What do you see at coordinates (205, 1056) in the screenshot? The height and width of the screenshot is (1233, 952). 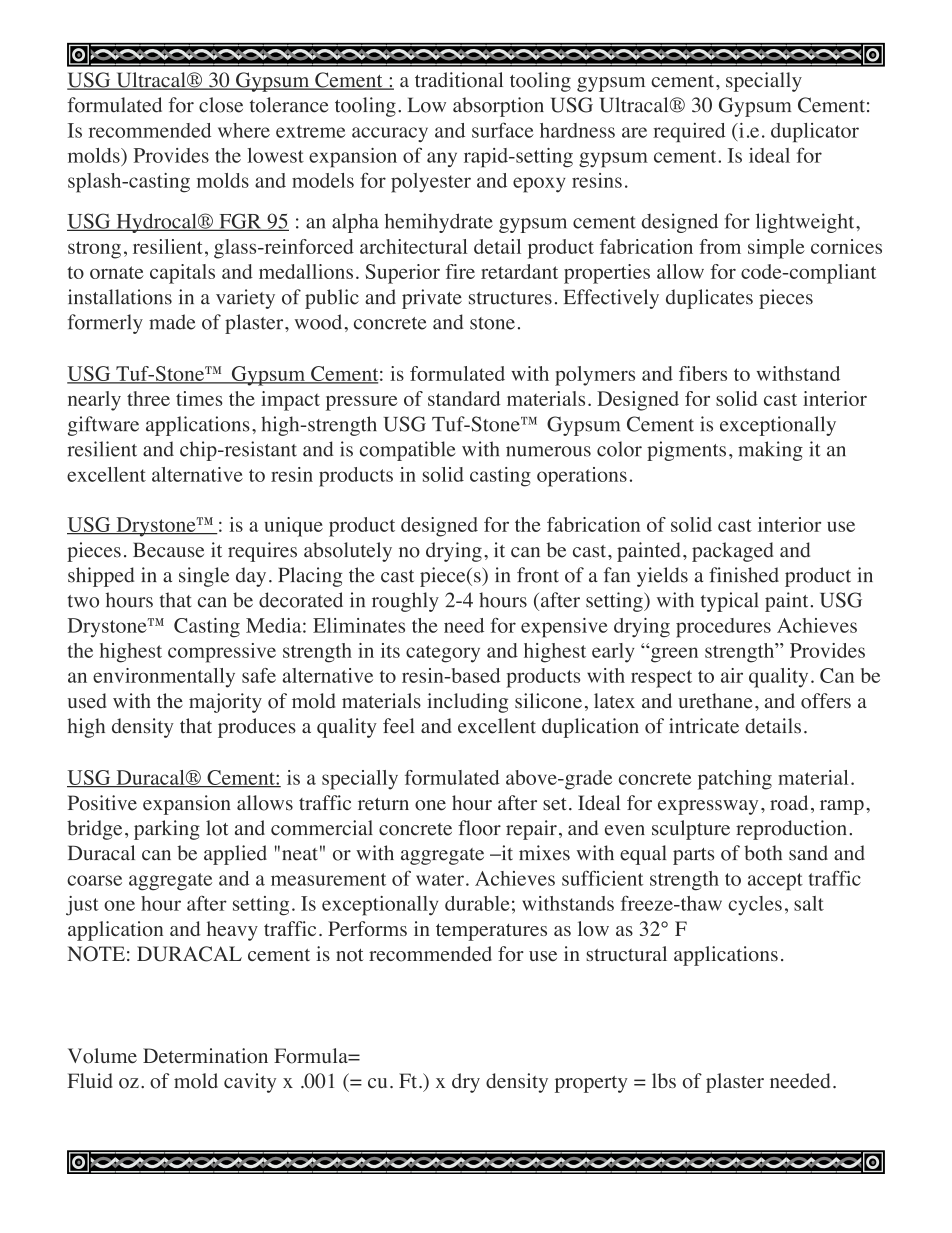 I see `Determination` at bounding box center [205, 1056].
